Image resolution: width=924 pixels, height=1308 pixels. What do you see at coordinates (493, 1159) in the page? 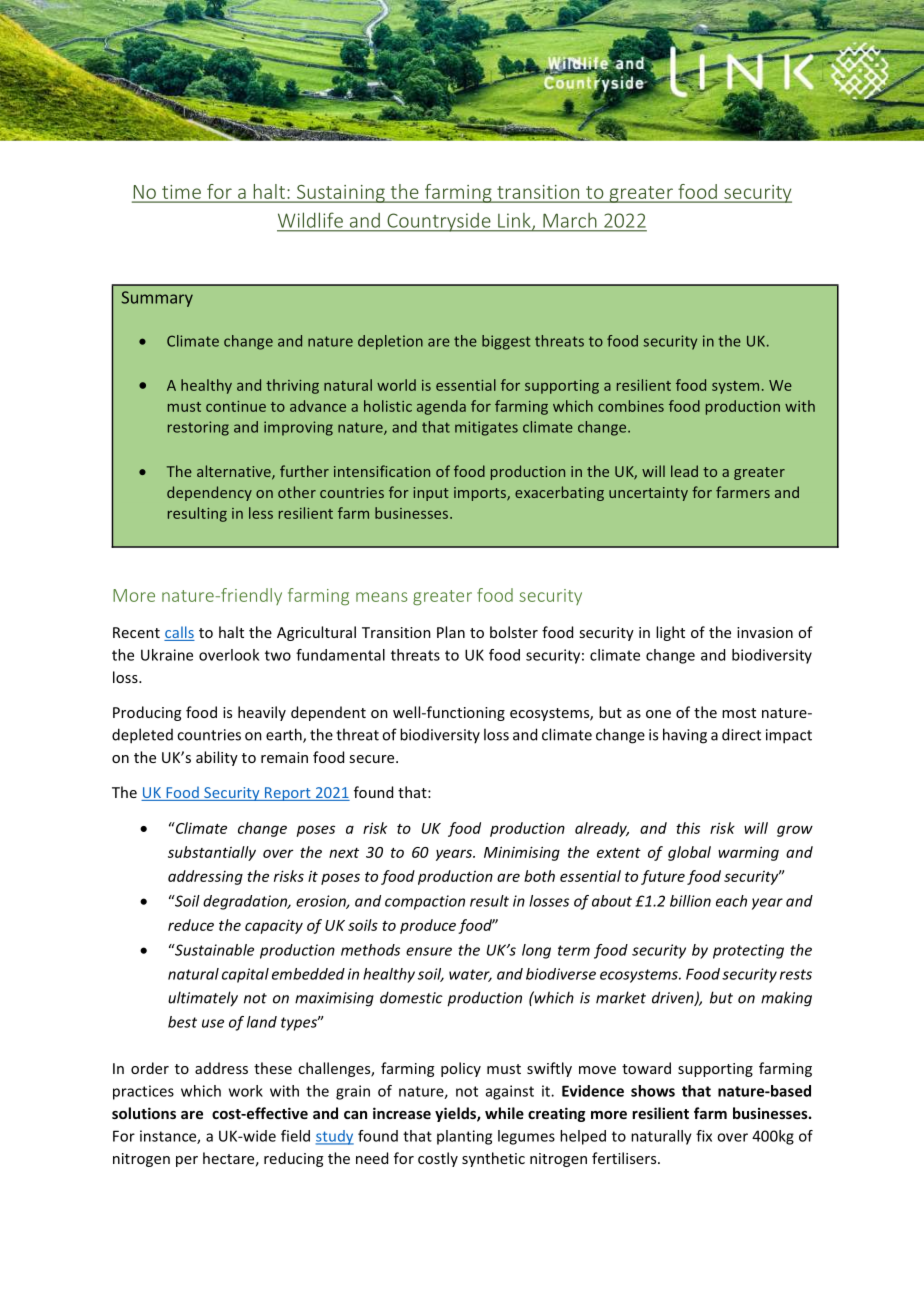
I see `synthetic` at bounding box center [493, 1159].
